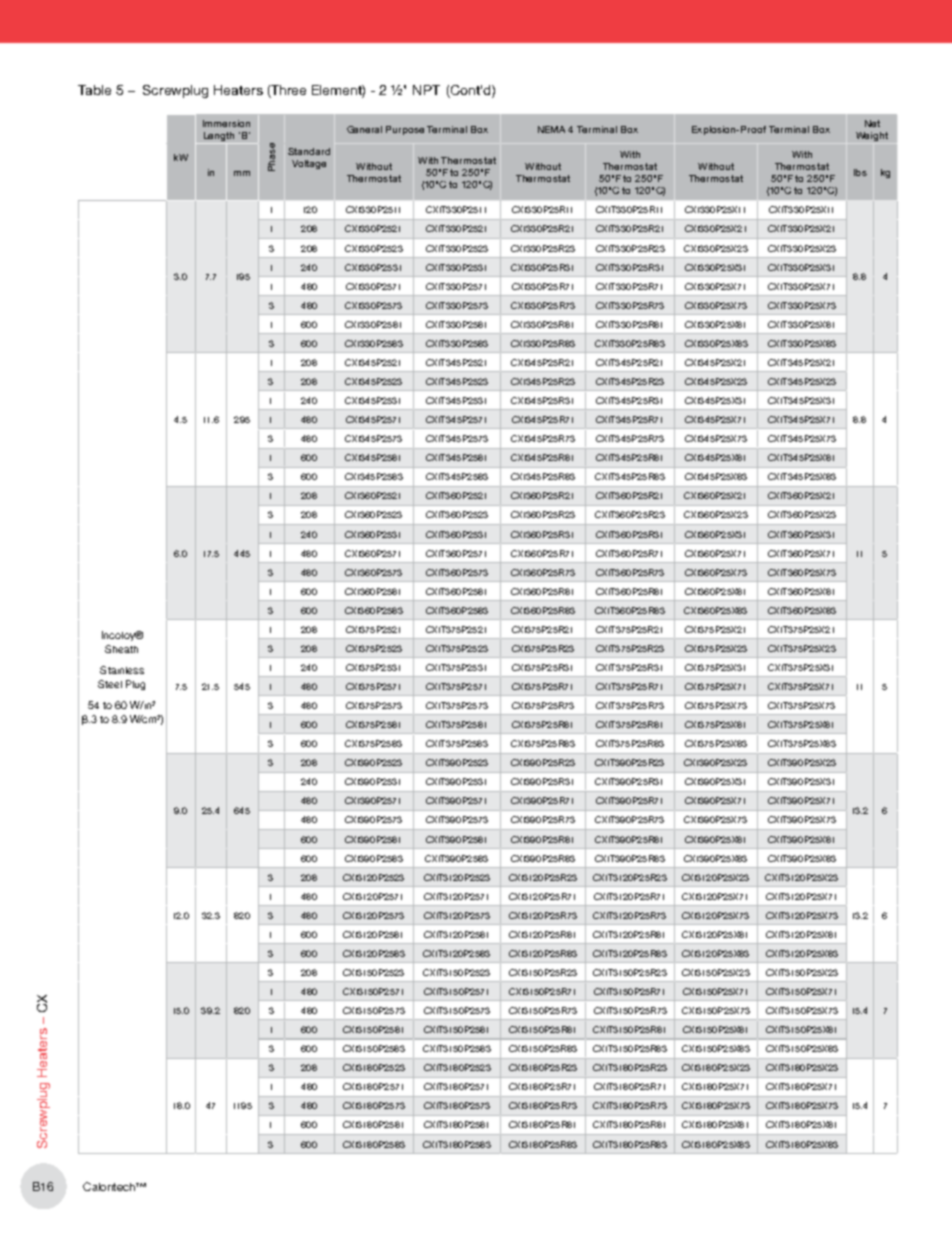  What do you see at coordinates (122, 670) in the screenshot?
I see `Stainless` at bounding box center [122, 670].
